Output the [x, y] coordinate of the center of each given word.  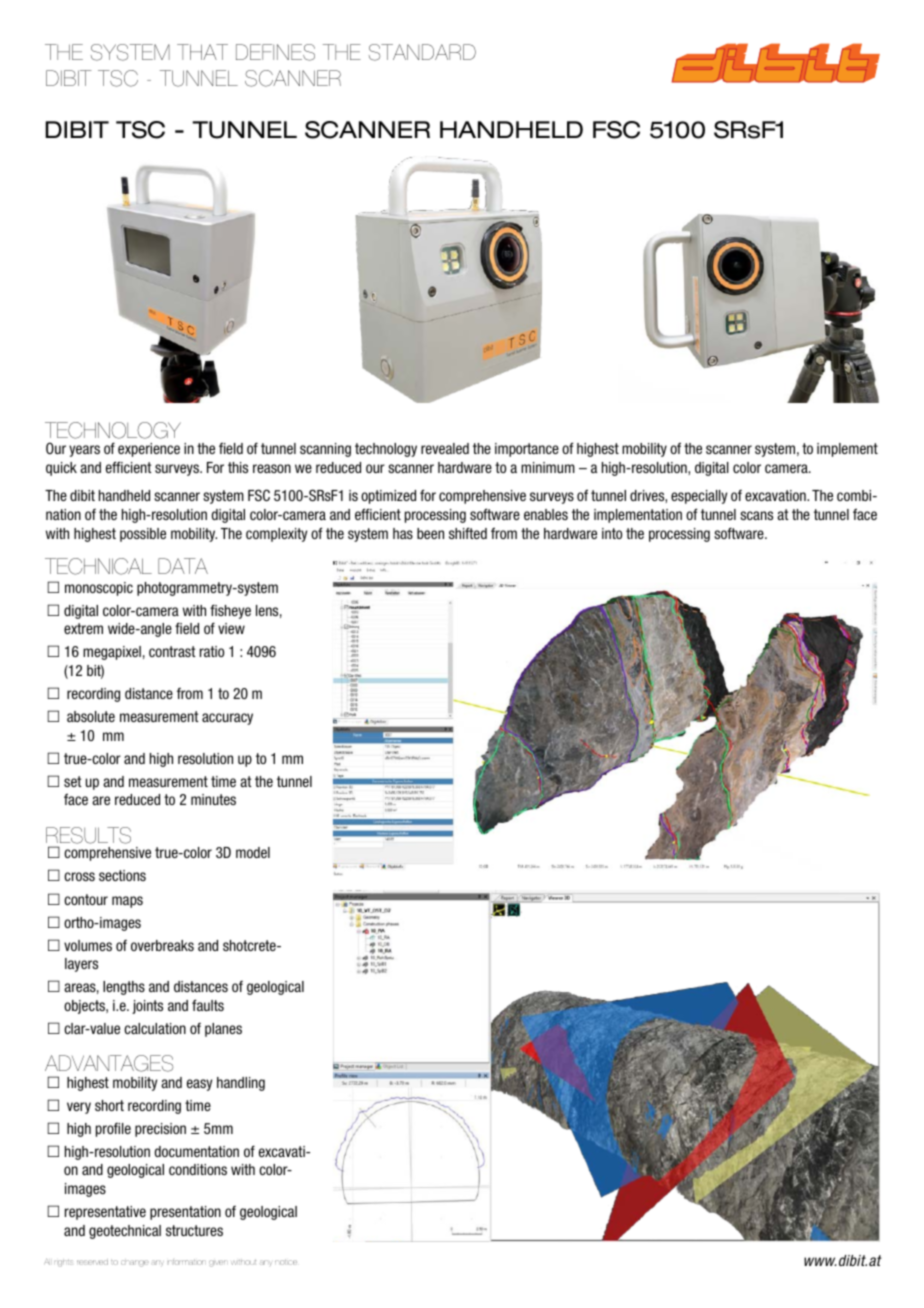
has [403, 533]
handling [241, 1084]
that [202, 52]
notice [286, 1262]
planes [223, 1030]
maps [127, 902]
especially [699, 497]
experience [149, 450]
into [612, 533]
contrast [172, 651]
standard [422, 52]
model [253, 852]
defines [275, 52]
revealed [445, 448]
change [135, 1263]
